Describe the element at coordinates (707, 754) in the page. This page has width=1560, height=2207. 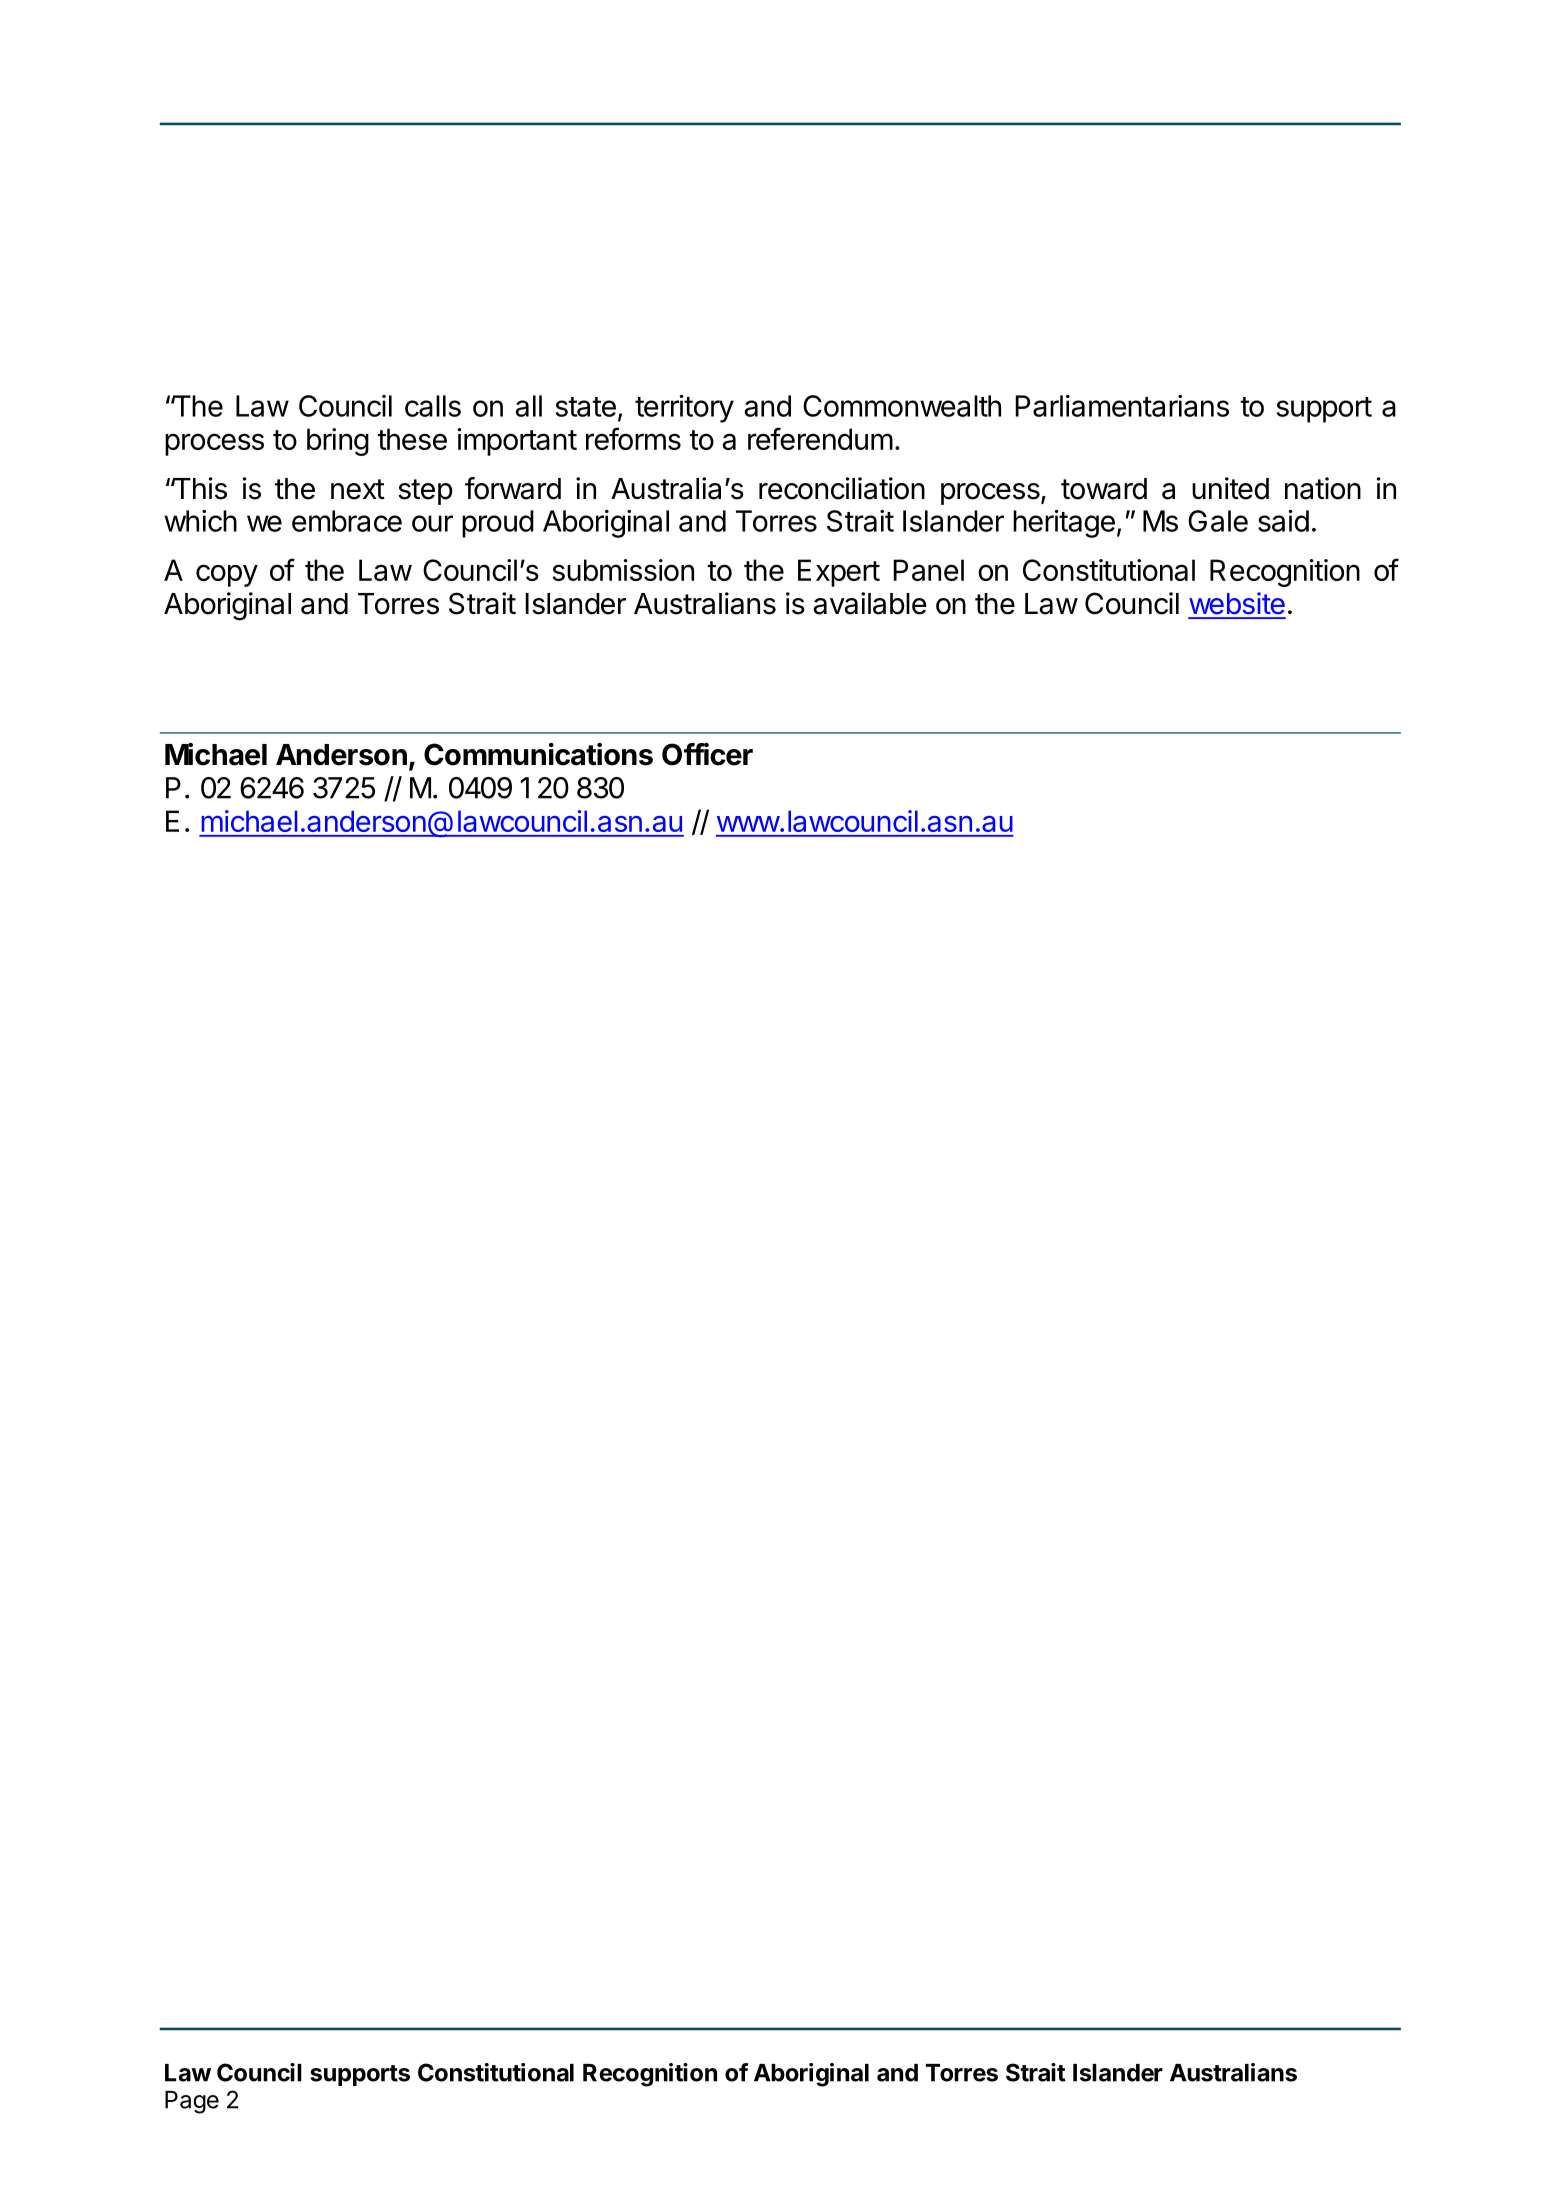
I see `Officer` at that location.
